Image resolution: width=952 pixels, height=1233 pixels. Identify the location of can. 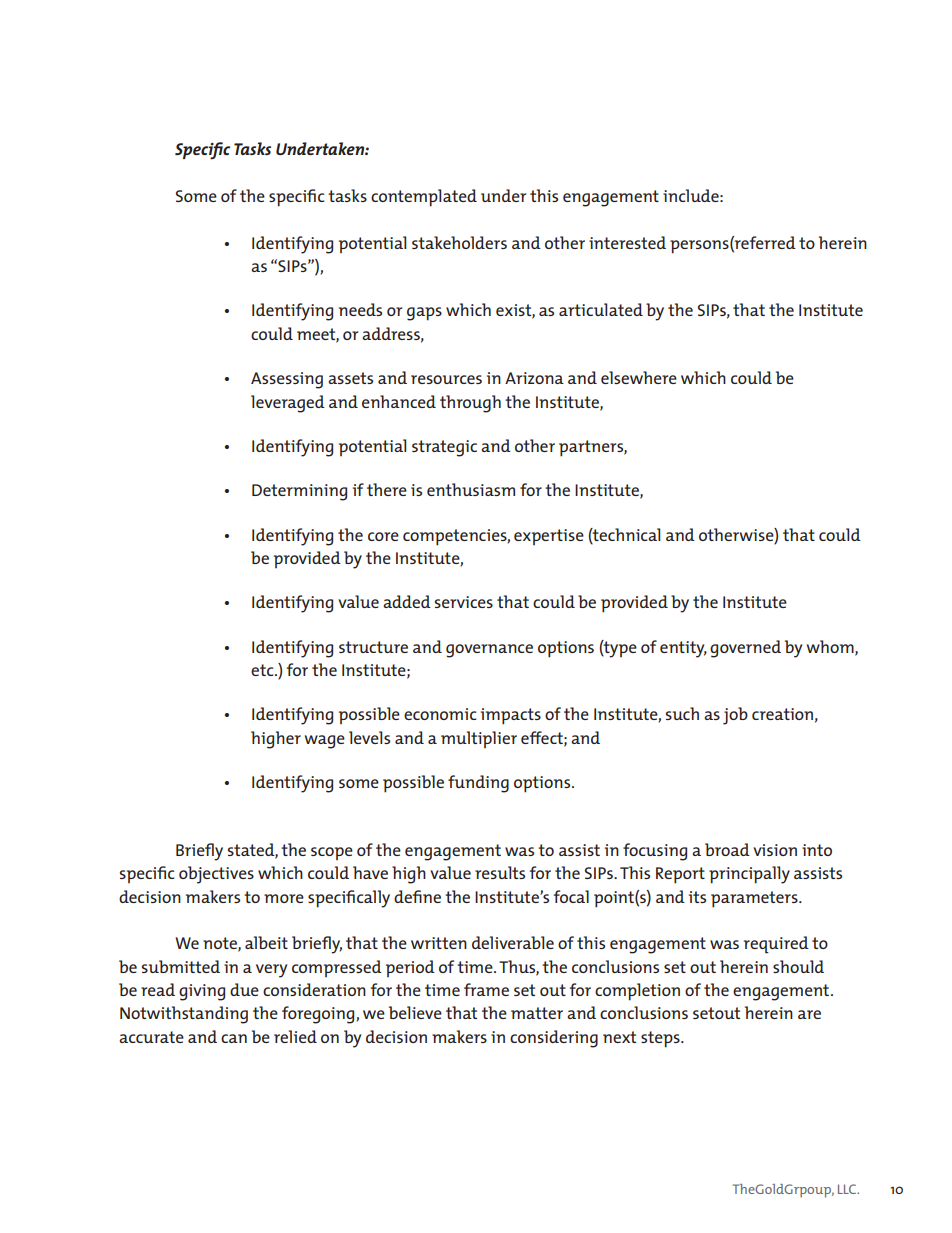
(234, 1038).
